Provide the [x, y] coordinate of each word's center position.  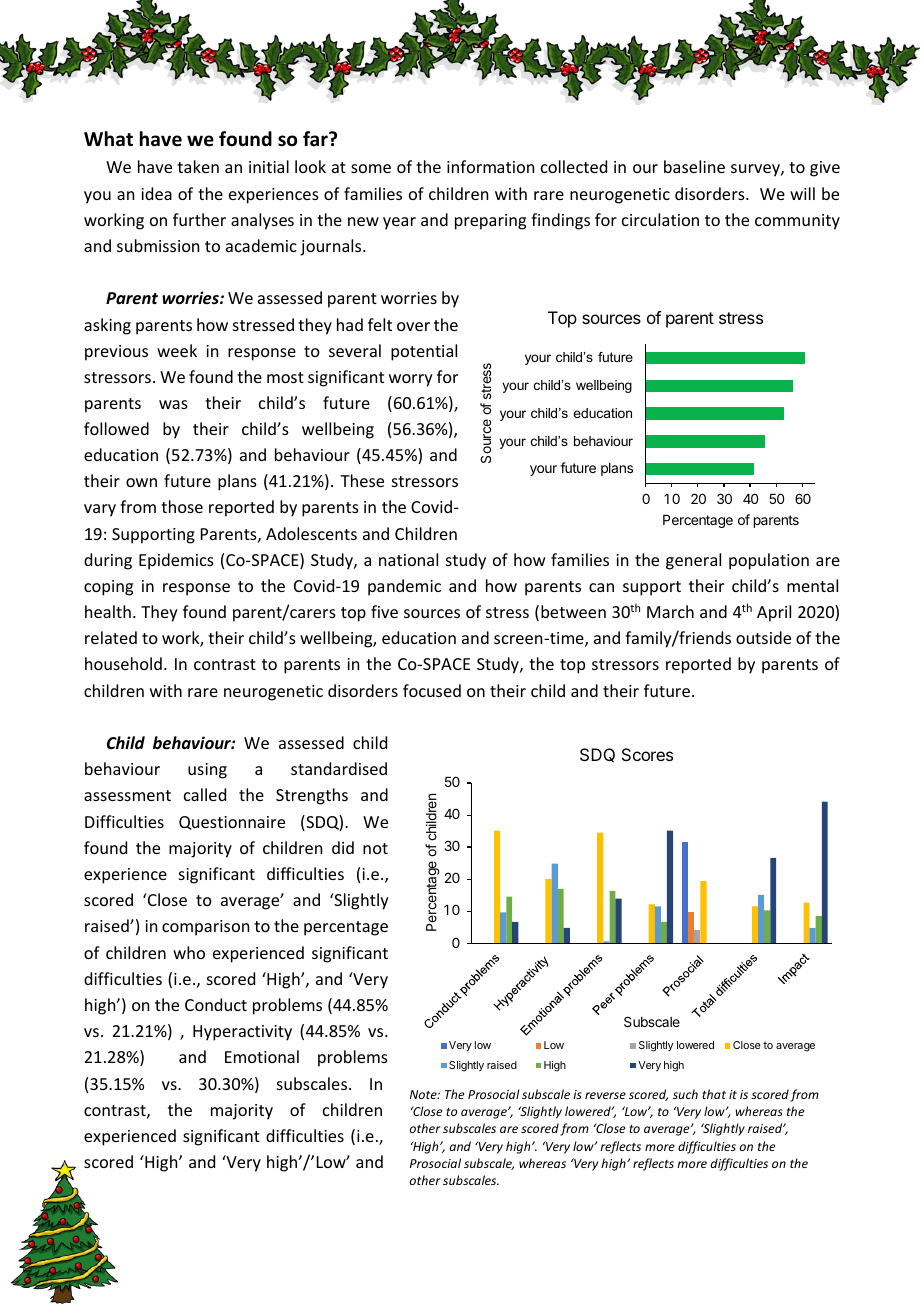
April [774, 613]
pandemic [404, 587]
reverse [605, 1095]
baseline [694, 166]
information [490, 166]
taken [198, 166]
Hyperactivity [242, 1033]
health [108, 611]
